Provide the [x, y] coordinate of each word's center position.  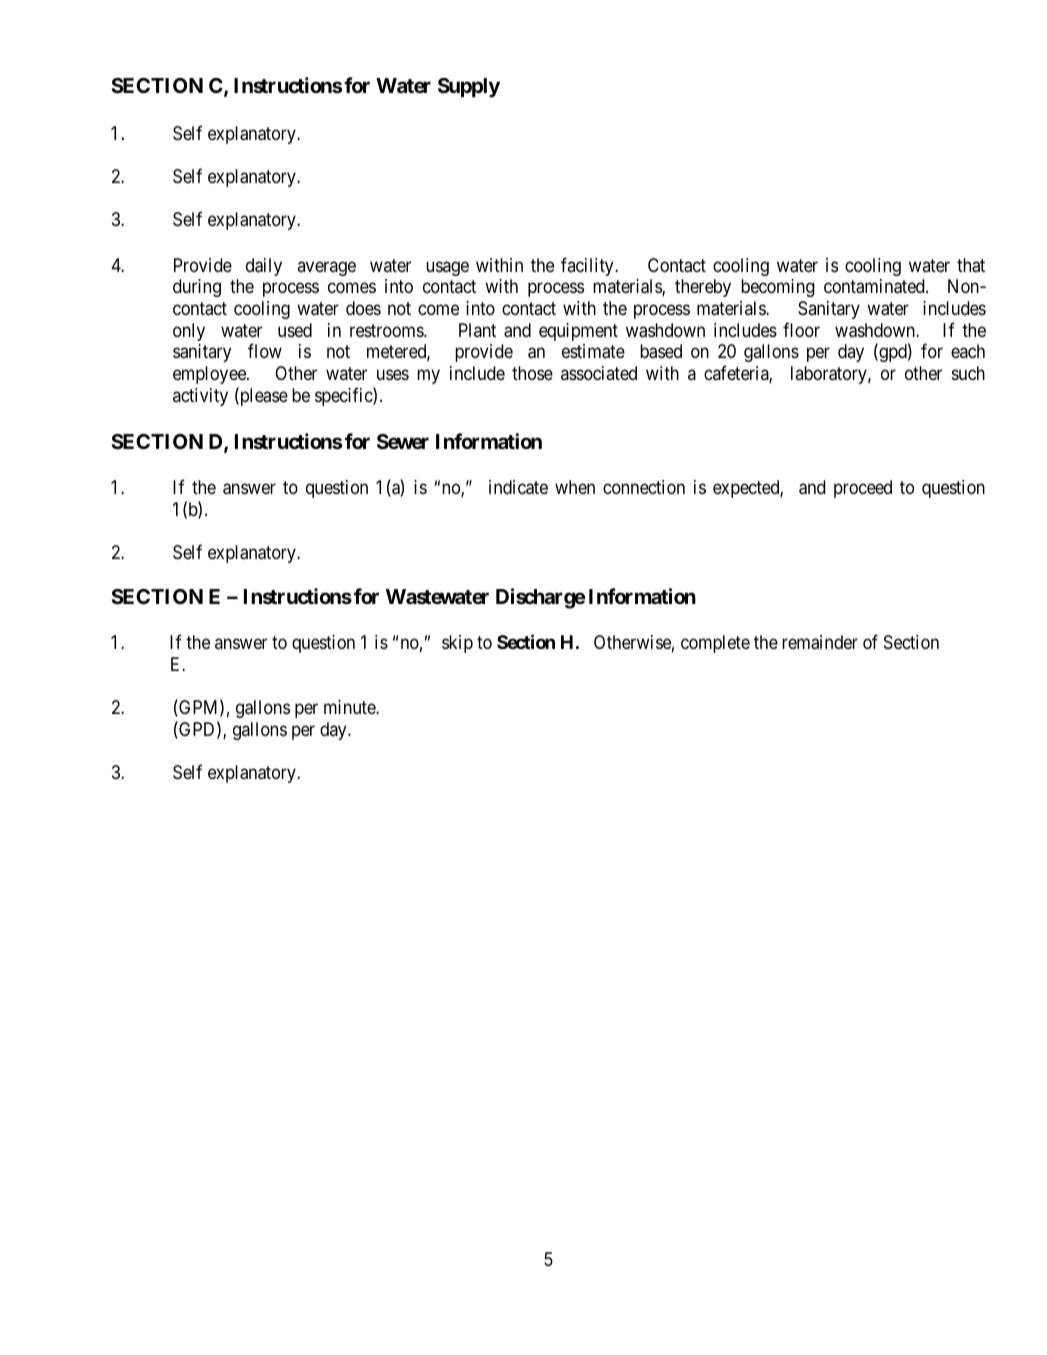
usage [447, 268]
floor [801, 329]
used [295, 330]
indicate [518, 487]
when [575, 487]
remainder [820, 642]
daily [264, 267]
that [971, 265]
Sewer [403, 441]
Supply [469, 88]
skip [457, 644]
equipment [578, 332]
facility [588, 266]
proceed [863, 489]
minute [350, 707]
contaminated [875, 286]
